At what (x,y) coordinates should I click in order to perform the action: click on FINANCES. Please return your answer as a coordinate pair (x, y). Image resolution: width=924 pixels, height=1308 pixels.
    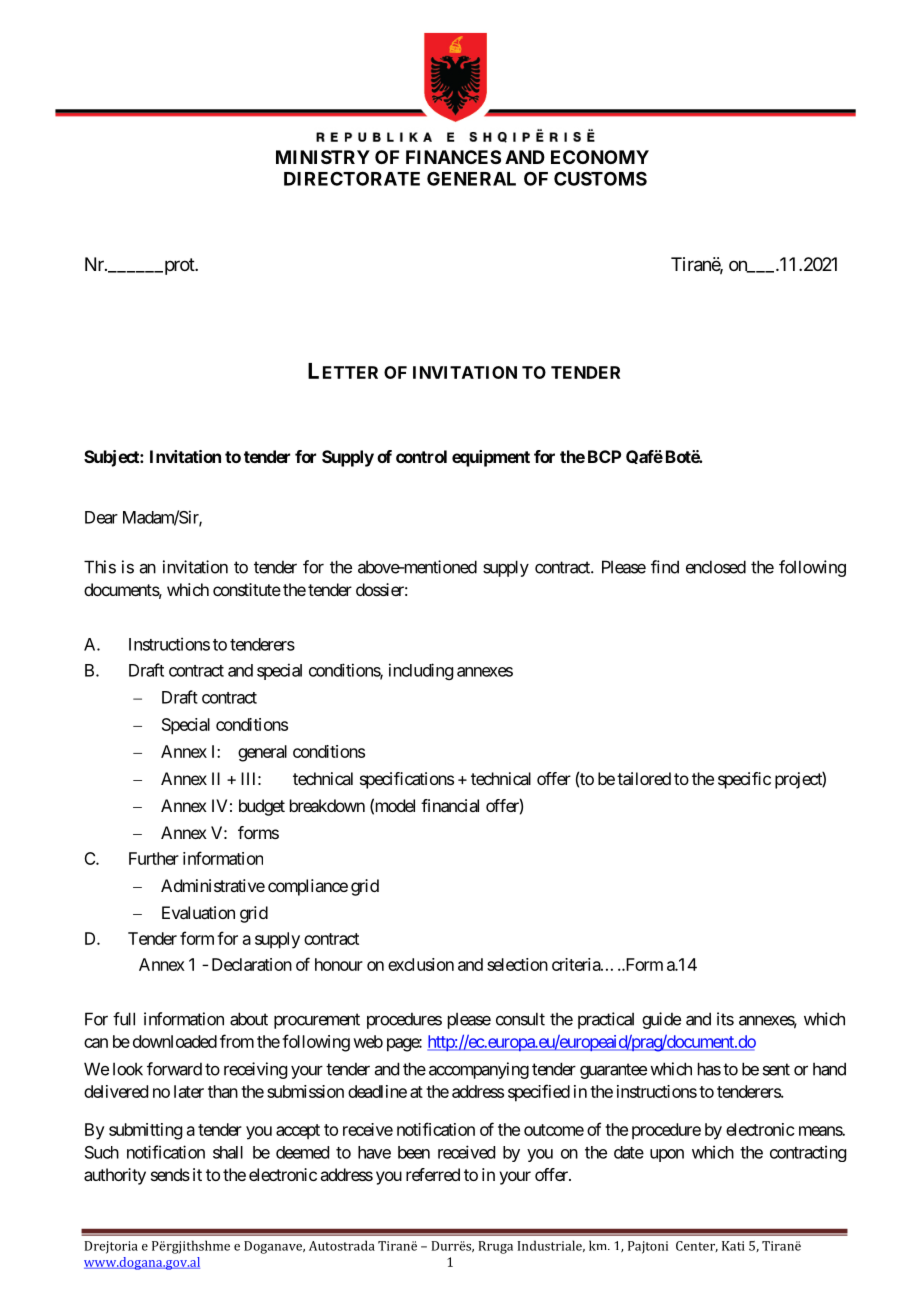
    Looking at the image, I should click on (453, 157).
